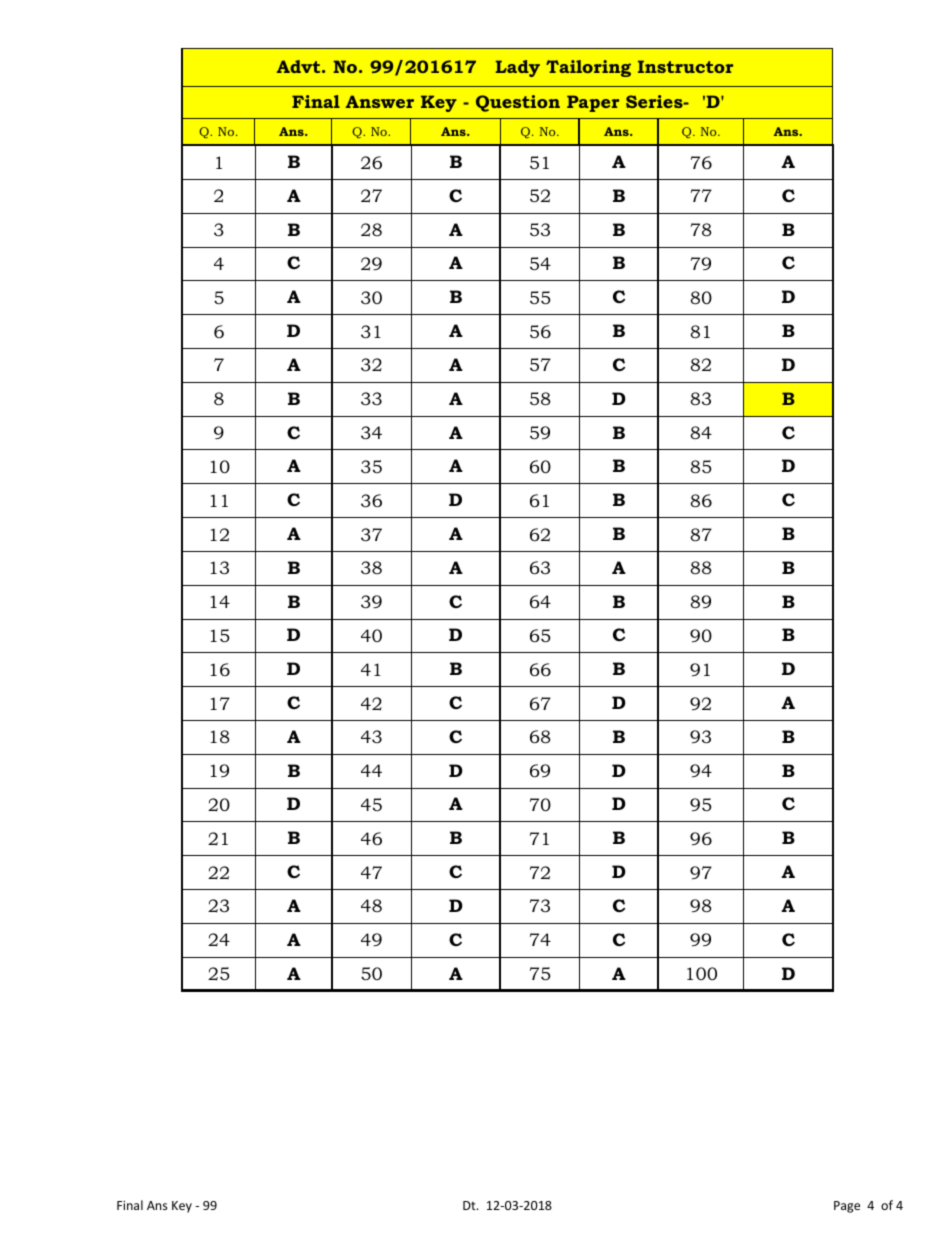 The width and height of the page is (952, 1233). I want to click on Page, so click(847, 1207).
